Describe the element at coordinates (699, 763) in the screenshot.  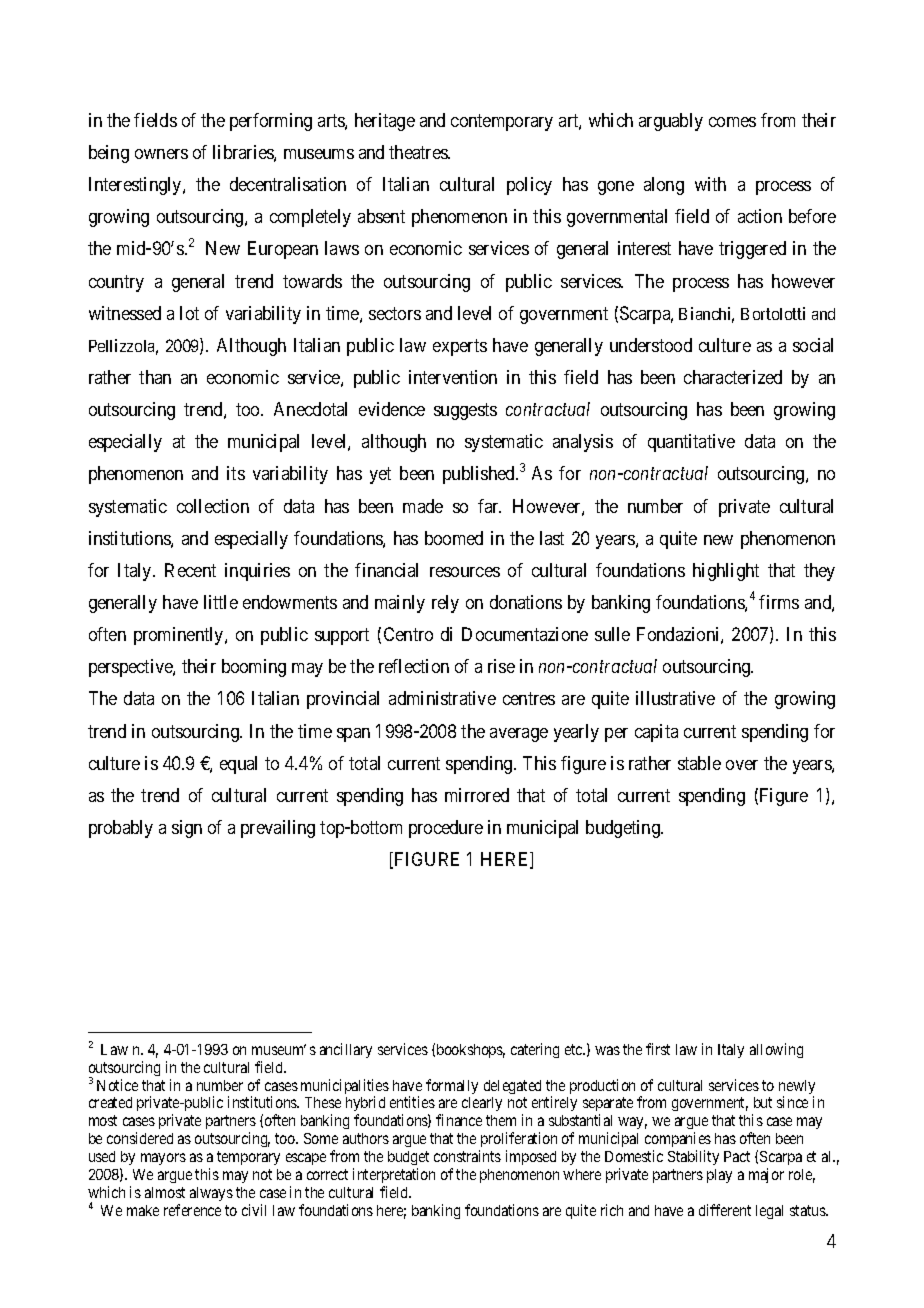
I see `stable` at that location.
